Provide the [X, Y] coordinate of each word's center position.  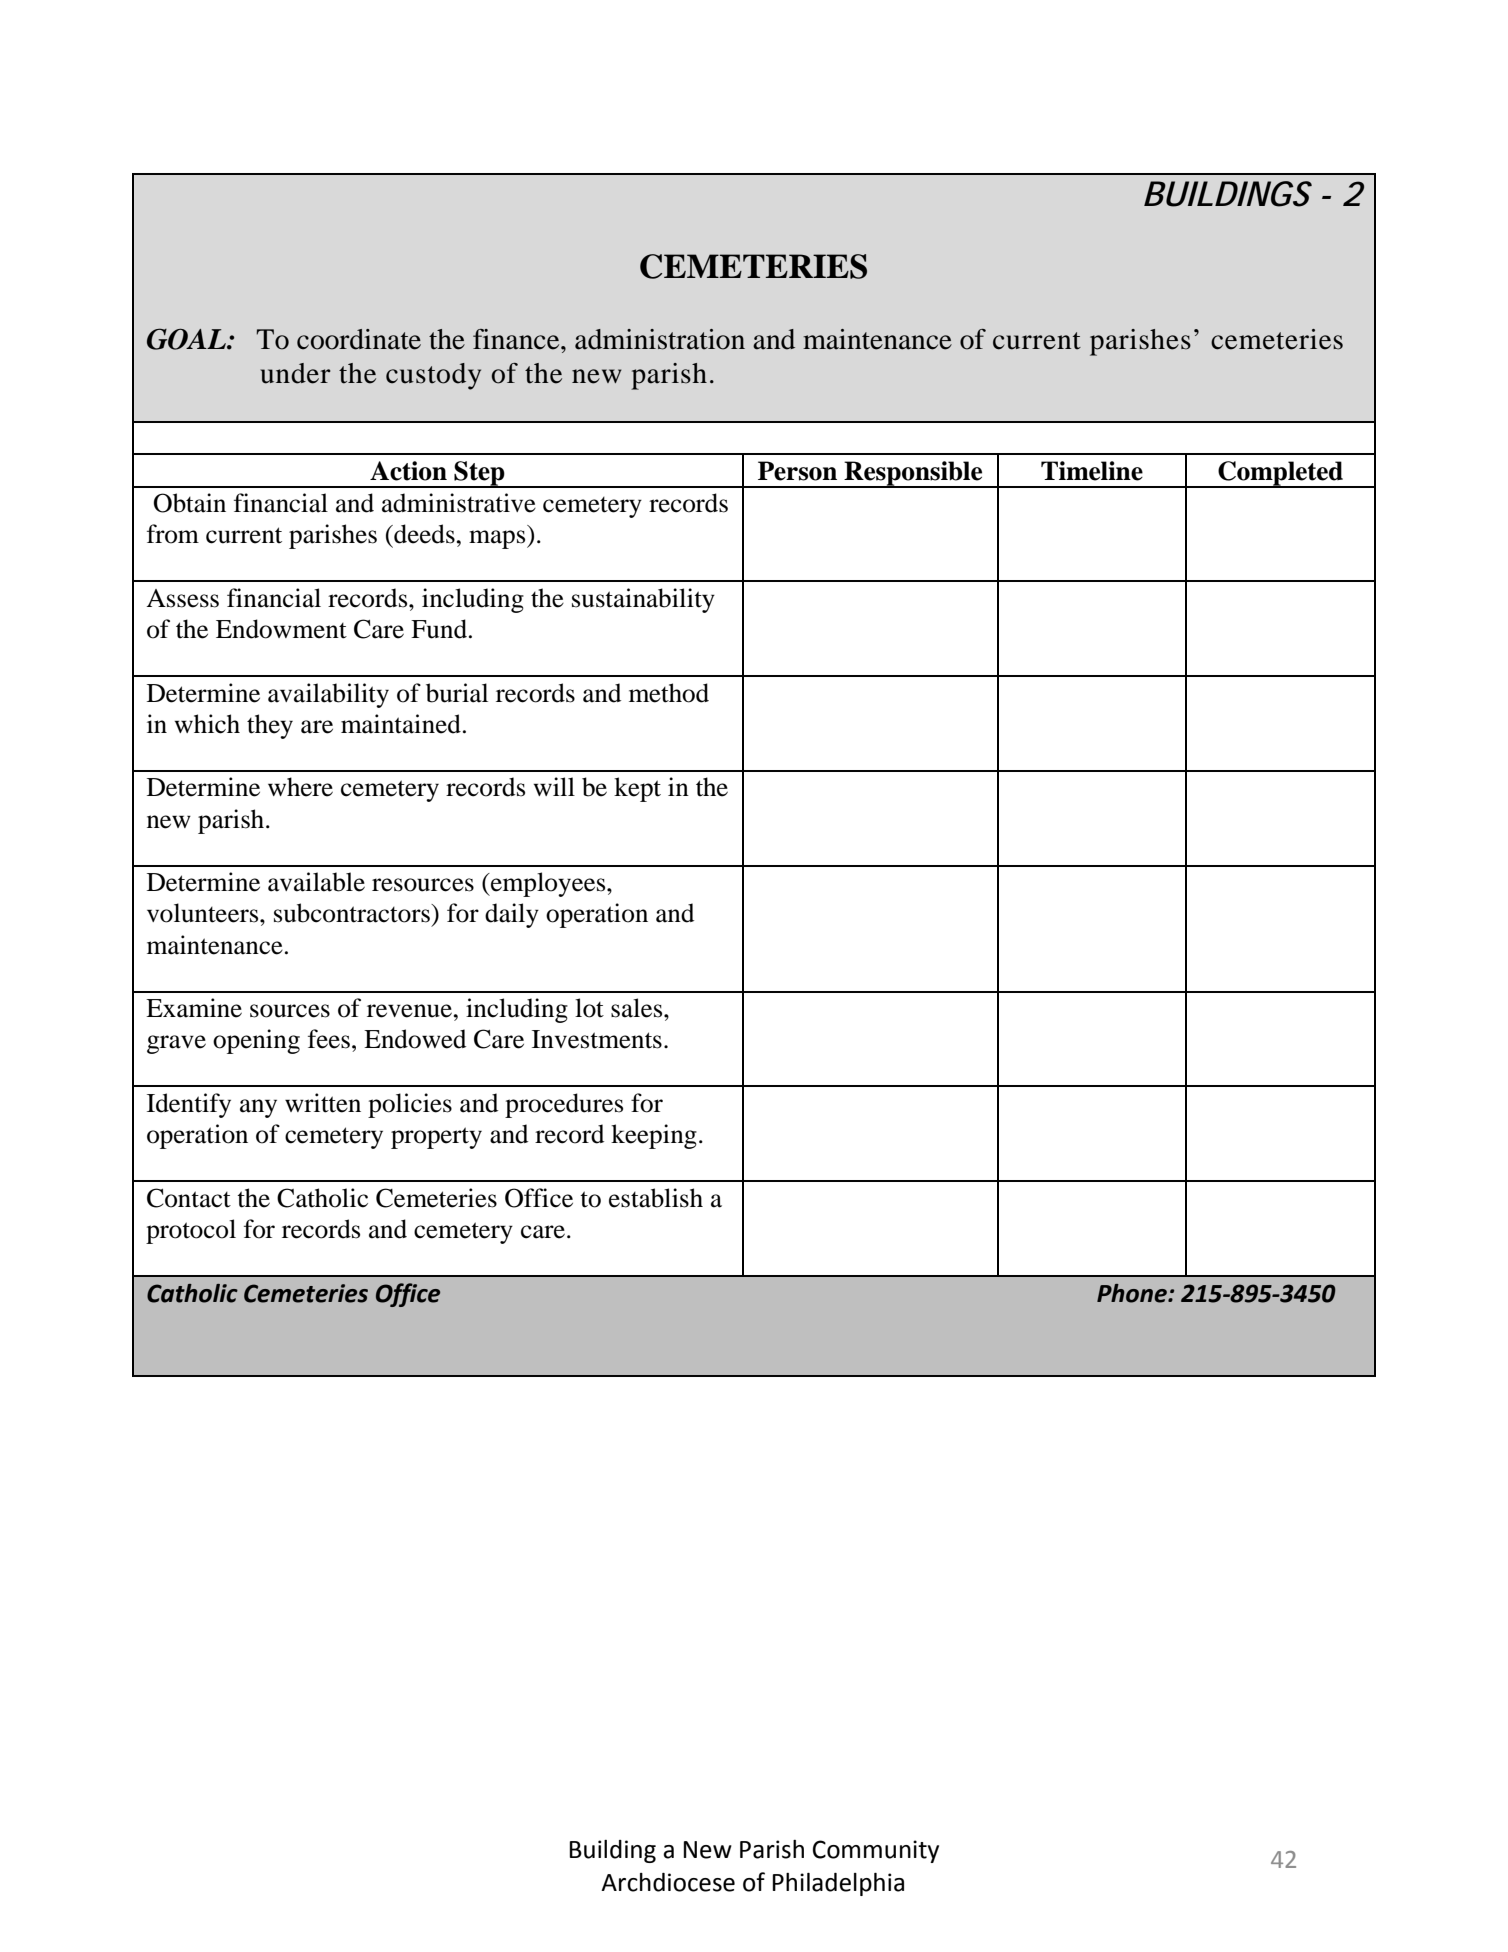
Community [876, 1851]
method [669, 693]
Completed [1281, 474]
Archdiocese [668, 1882]
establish [656, 1198]
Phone [1133, 1293]
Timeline [1092, 471]
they [270, 726]
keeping [654, 1136]
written [323, 1103]
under [295, 373]
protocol [191, 1231]
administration [660, 339]
